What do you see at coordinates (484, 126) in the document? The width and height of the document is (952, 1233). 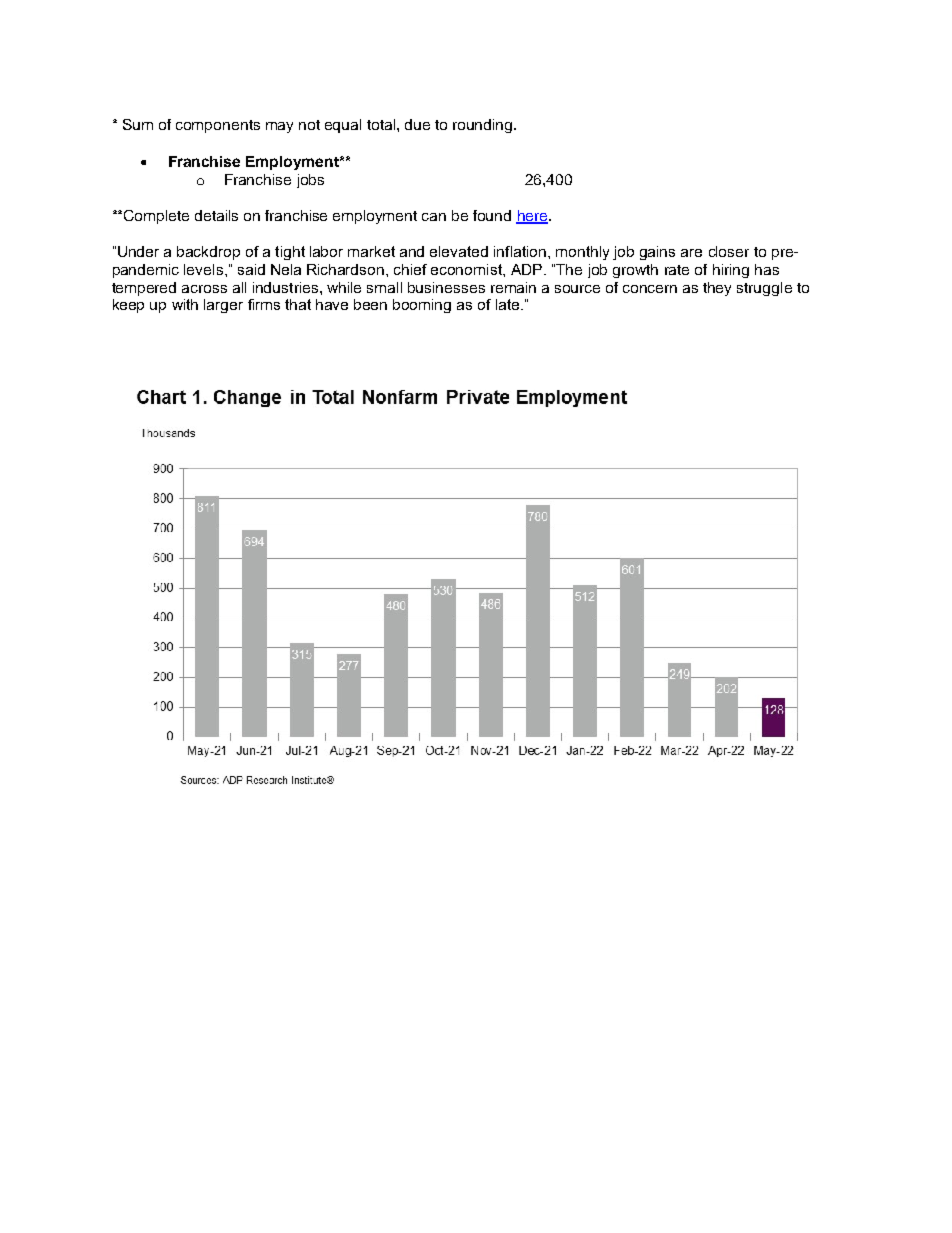 I see `rounding` at bounding box center [484, 126].
